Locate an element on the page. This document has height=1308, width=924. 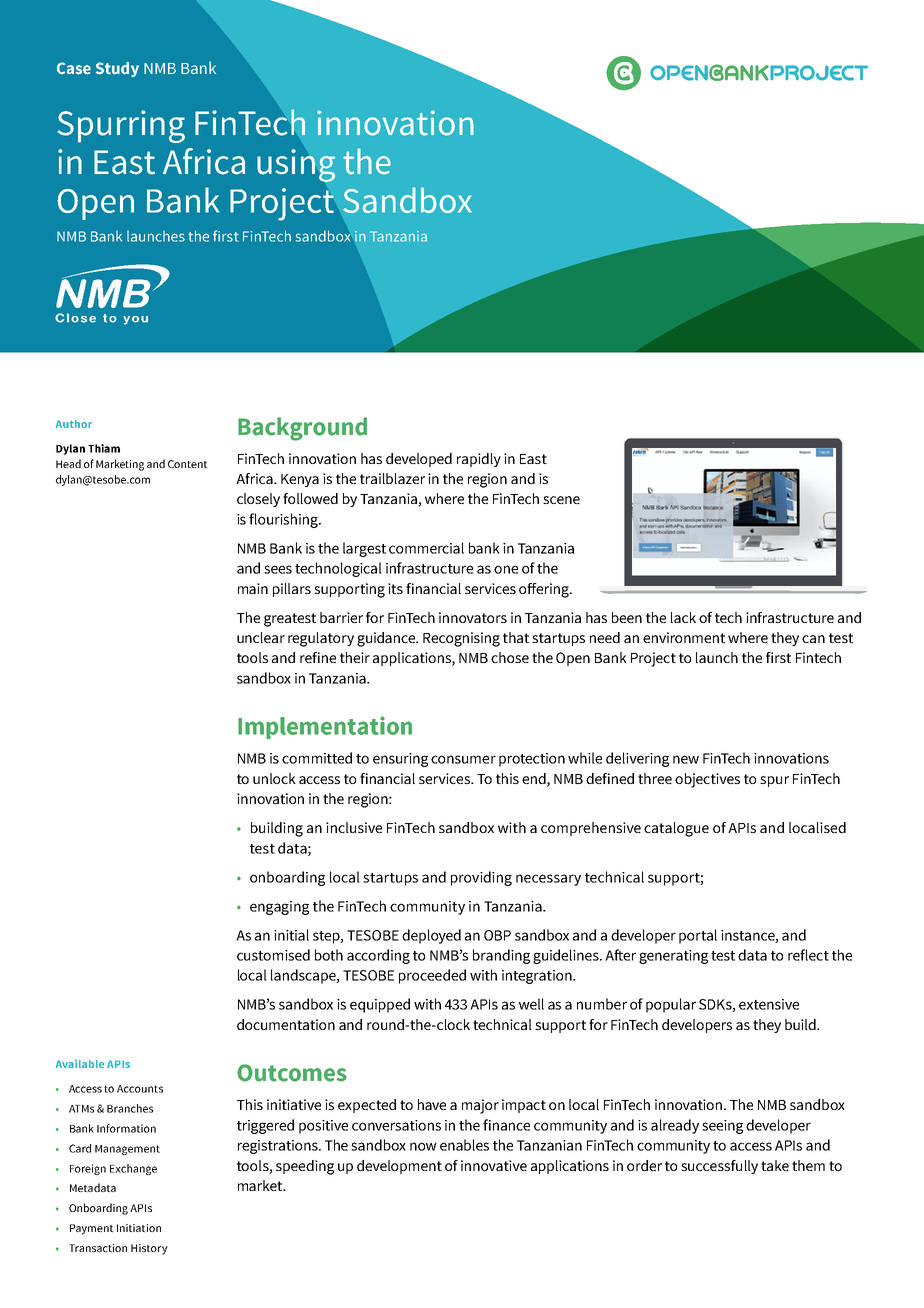
using is located at coordinates (296, 166).
